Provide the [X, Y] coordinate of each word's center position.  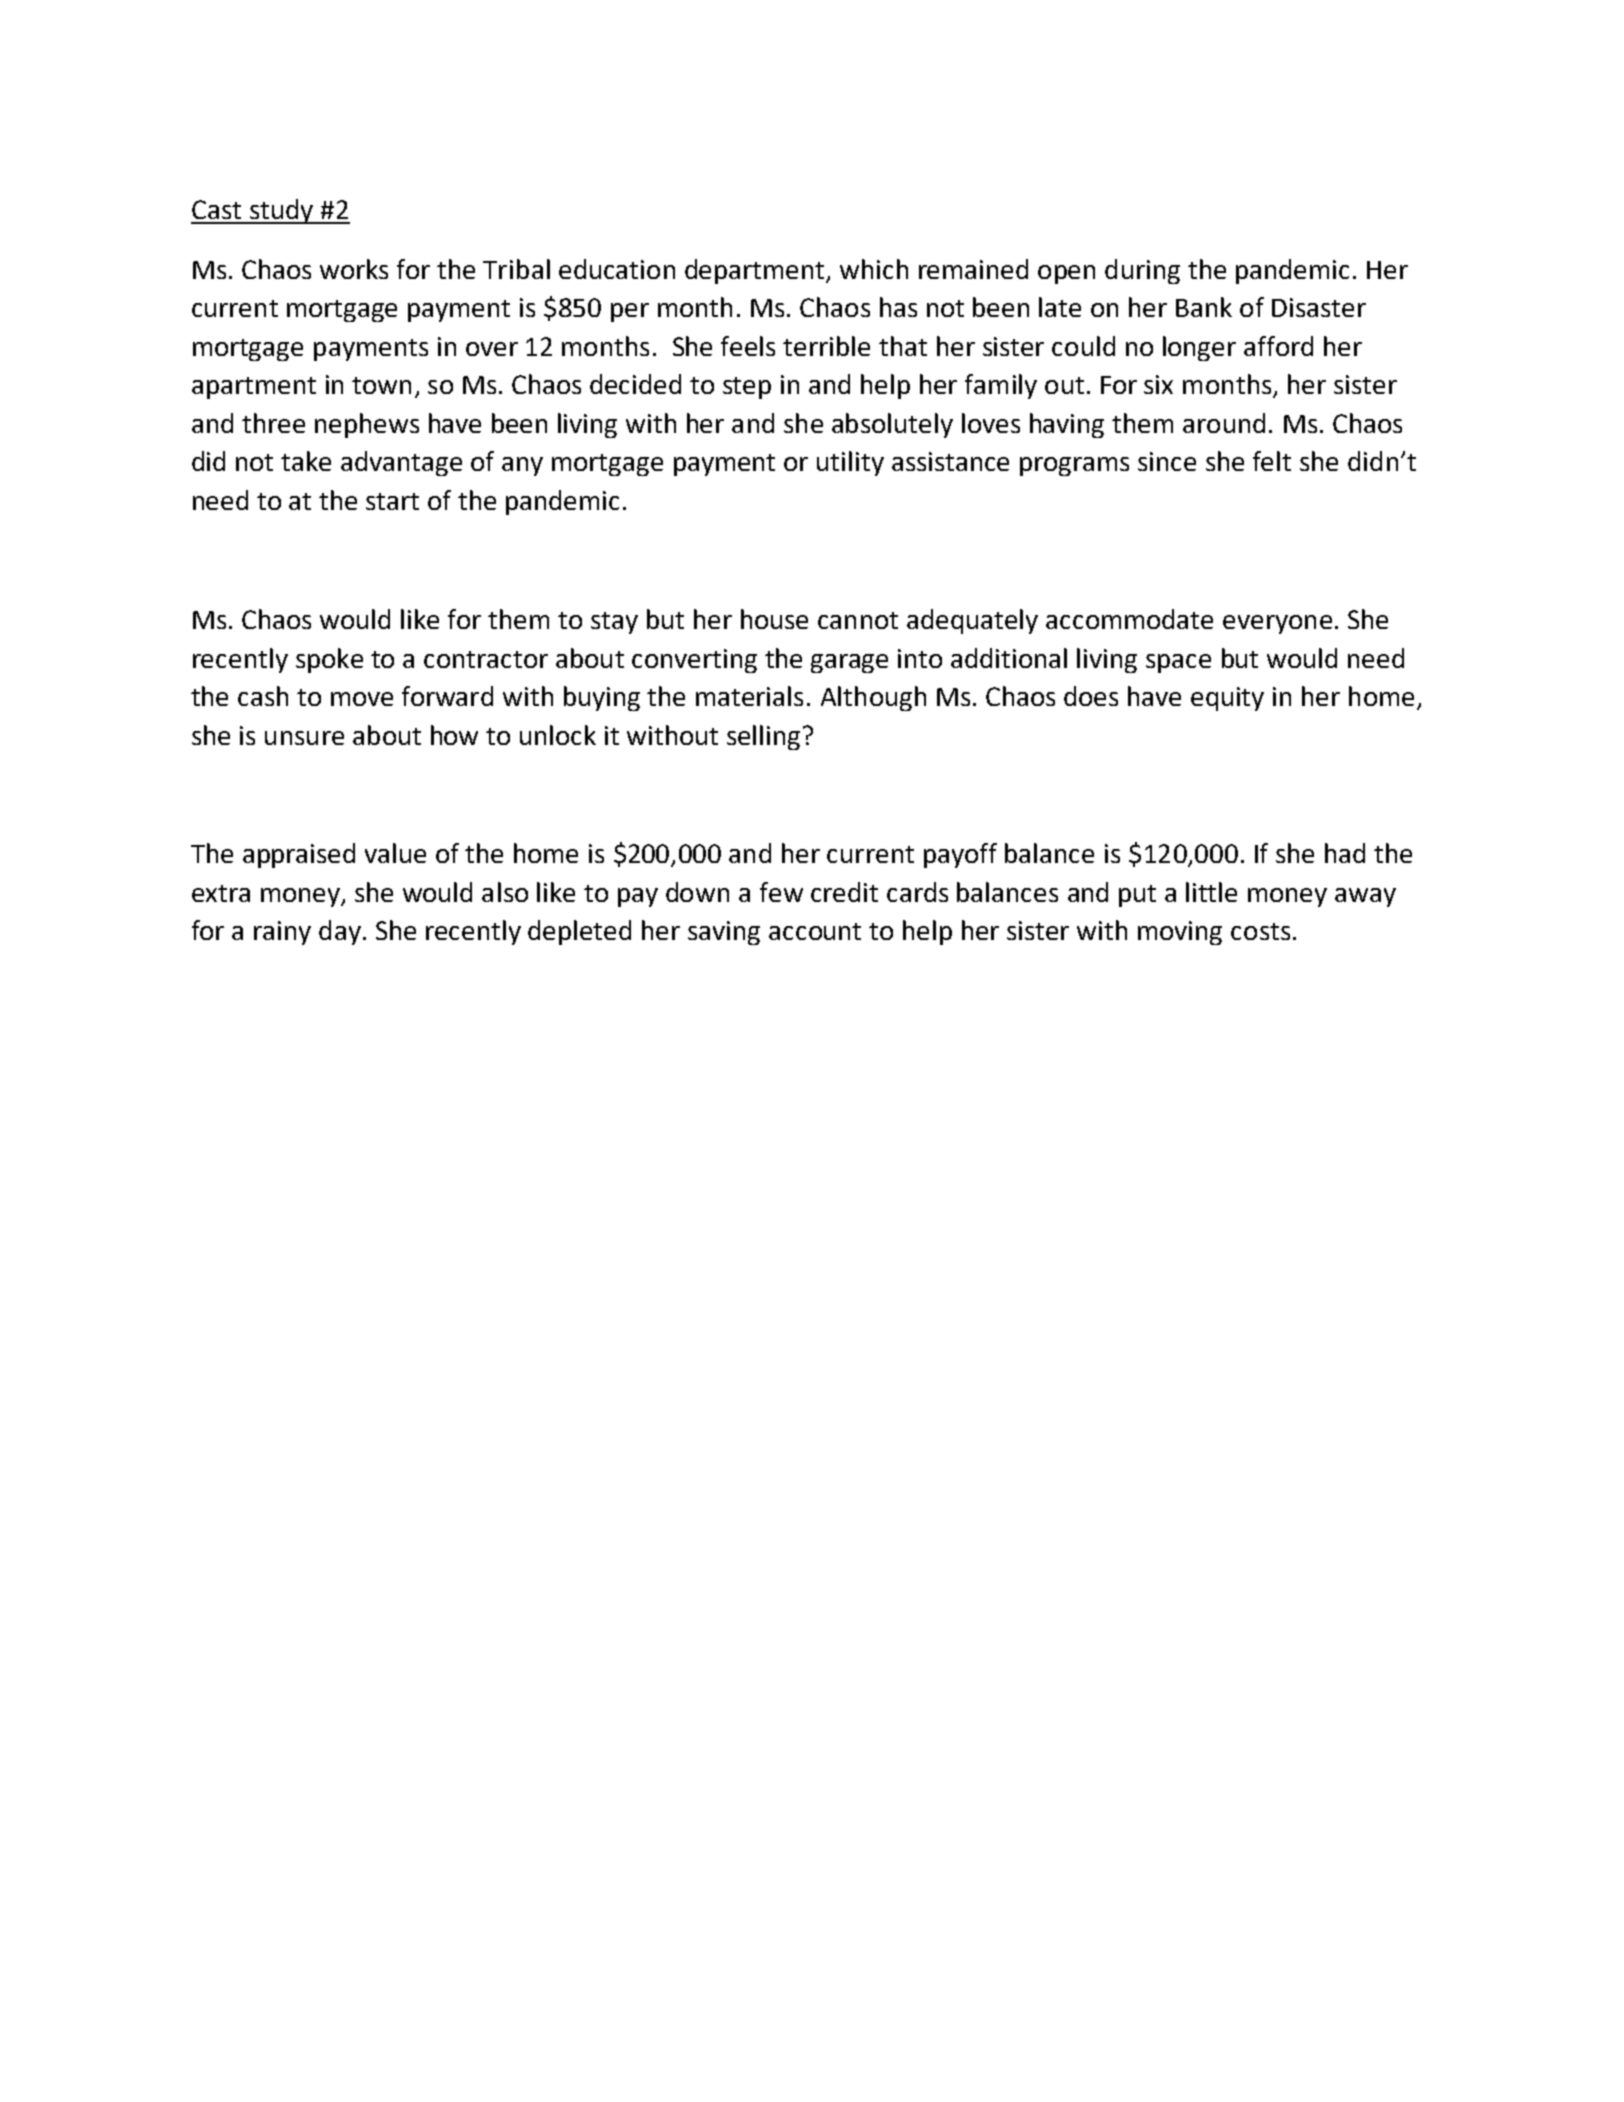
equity [1227, 699]
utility [850, 463]
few [781, 892]
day [340, 932]
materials [749, 696]
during [1142, 271]
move [362, 699]
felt [1272, 461]
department [756, 271]
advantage [401, 463]
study [281, 211]
